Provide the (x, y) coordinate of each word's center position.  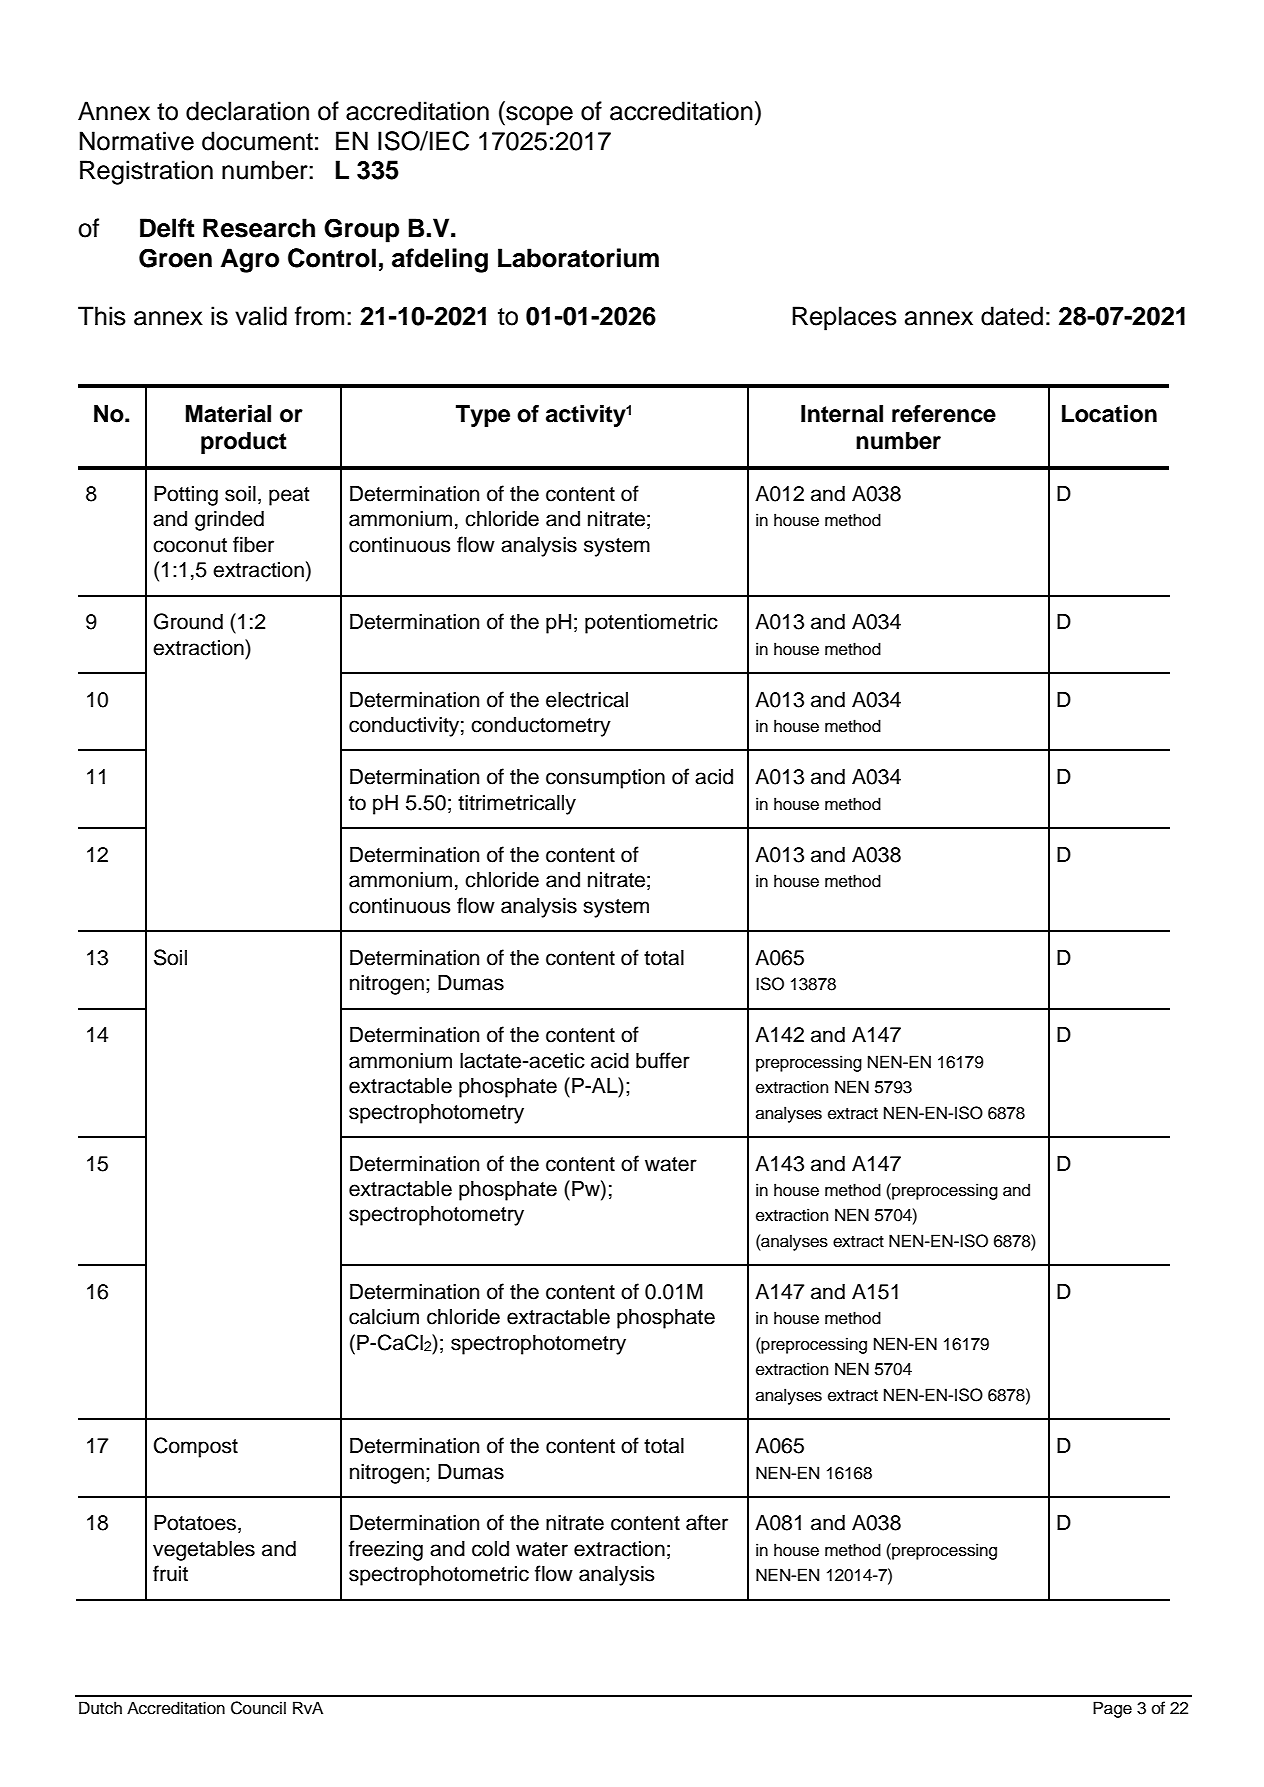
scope (538, 116)
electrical (587, 700)
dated (1012, 316)
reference (944, 414)
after (707, 1522)
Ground (188, 621)
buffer (663, 1060)
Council (258, 1708)
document (257, 141)
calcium (384, 1317)
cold (490, 1549)
